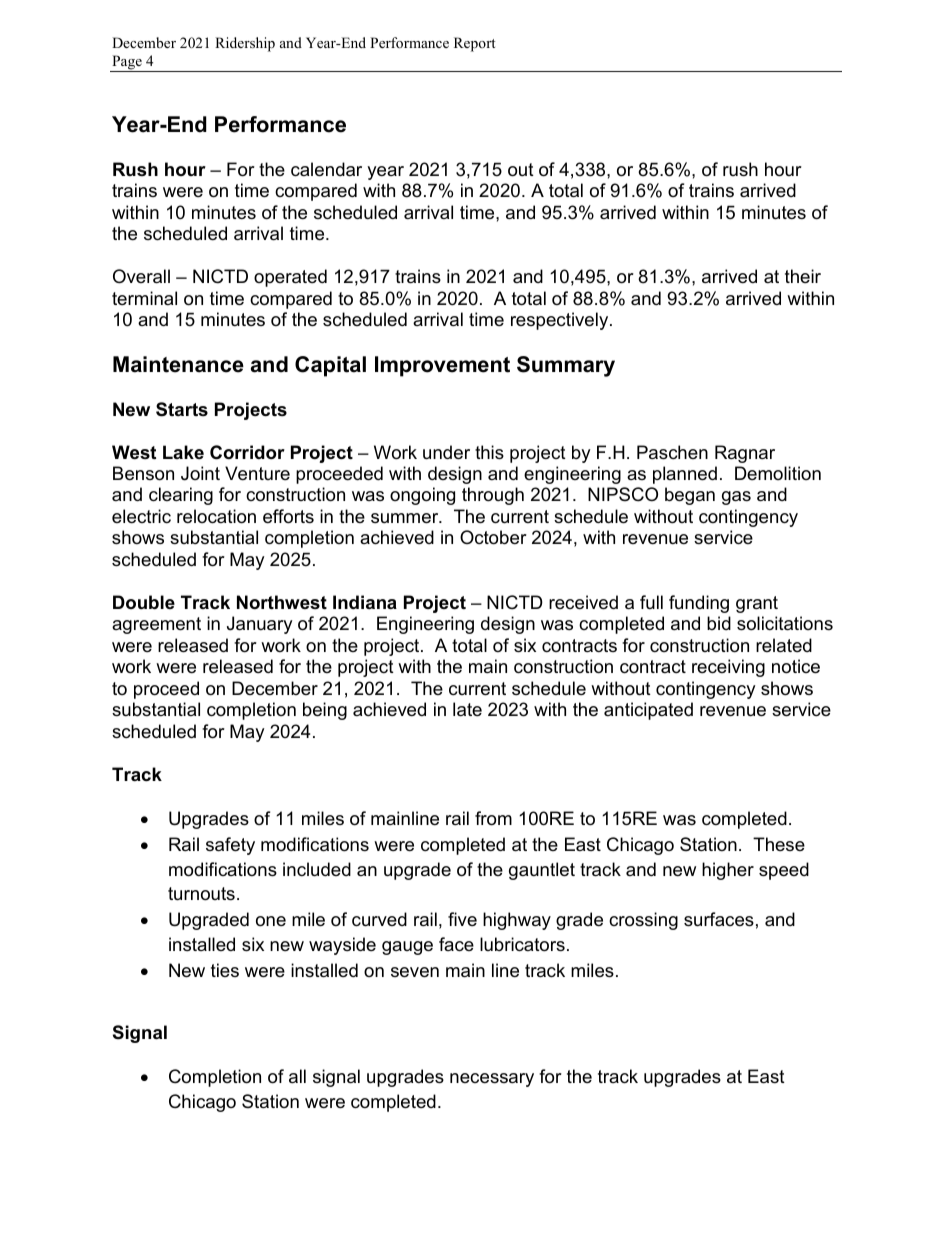 The image size is (952, 1233). What do you see at coordinates (245, 44) in the document?
I see `Ridership` at bounding box center [245, 44].
